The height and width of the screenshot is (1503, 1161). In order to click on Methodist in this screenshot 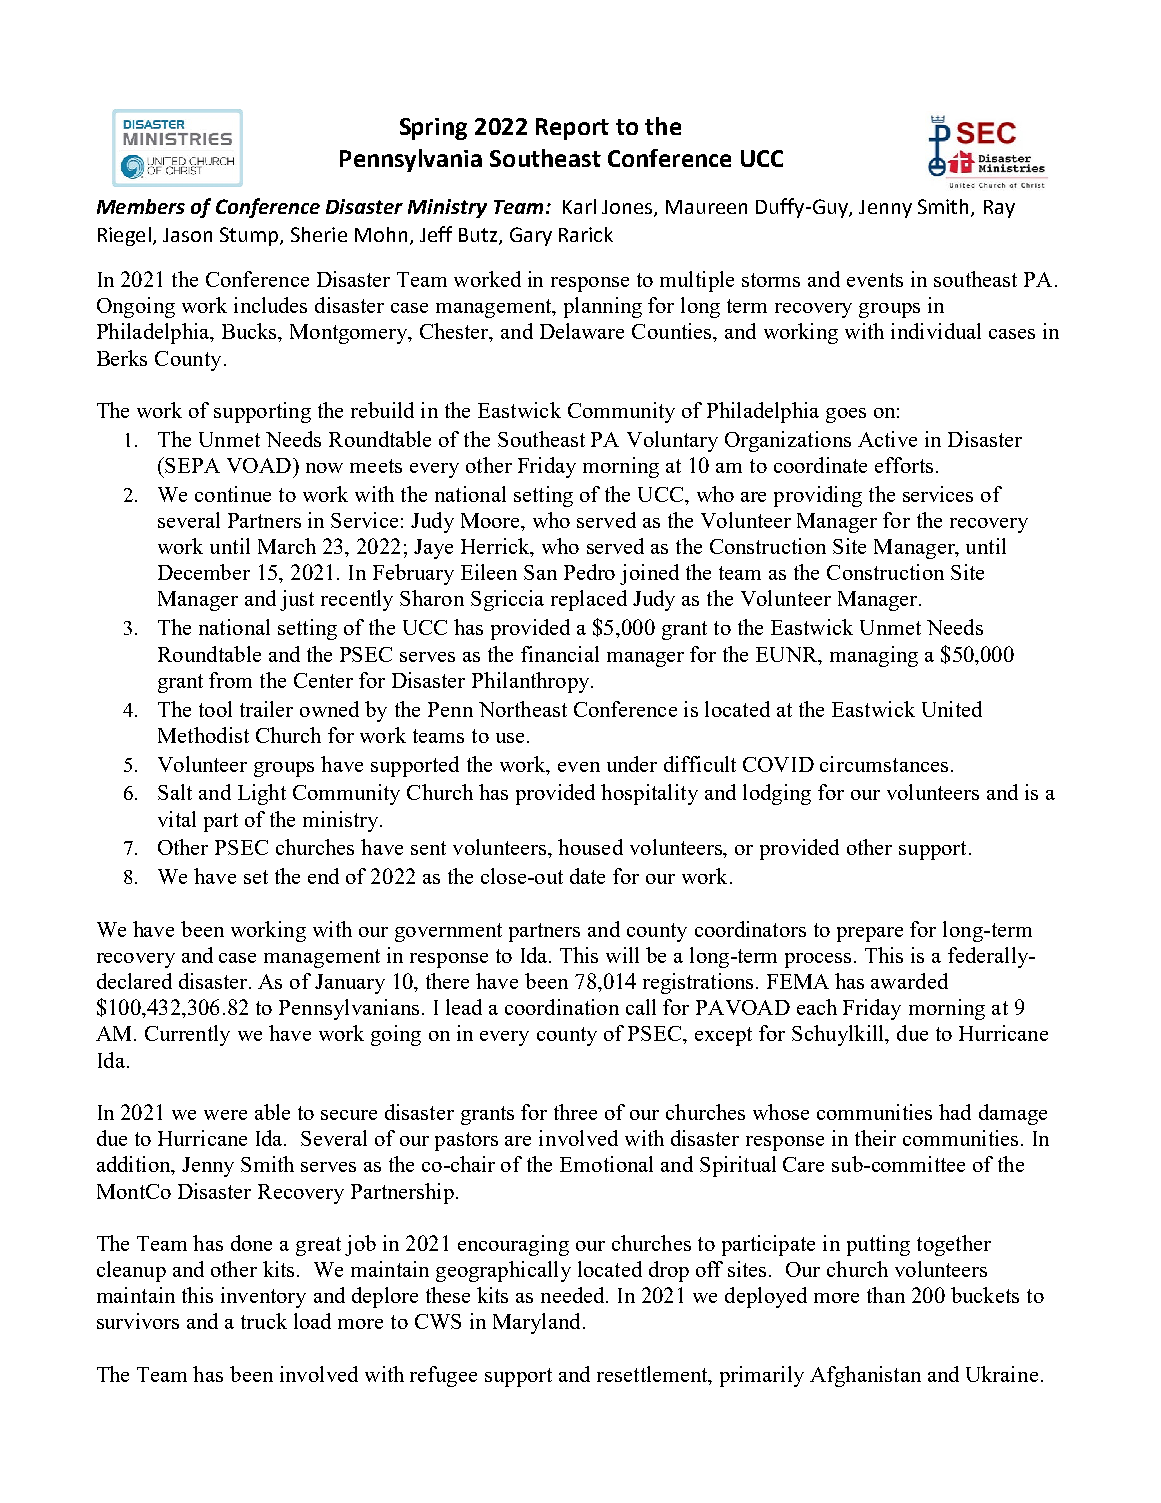, I will do `click(203, 735)`.
